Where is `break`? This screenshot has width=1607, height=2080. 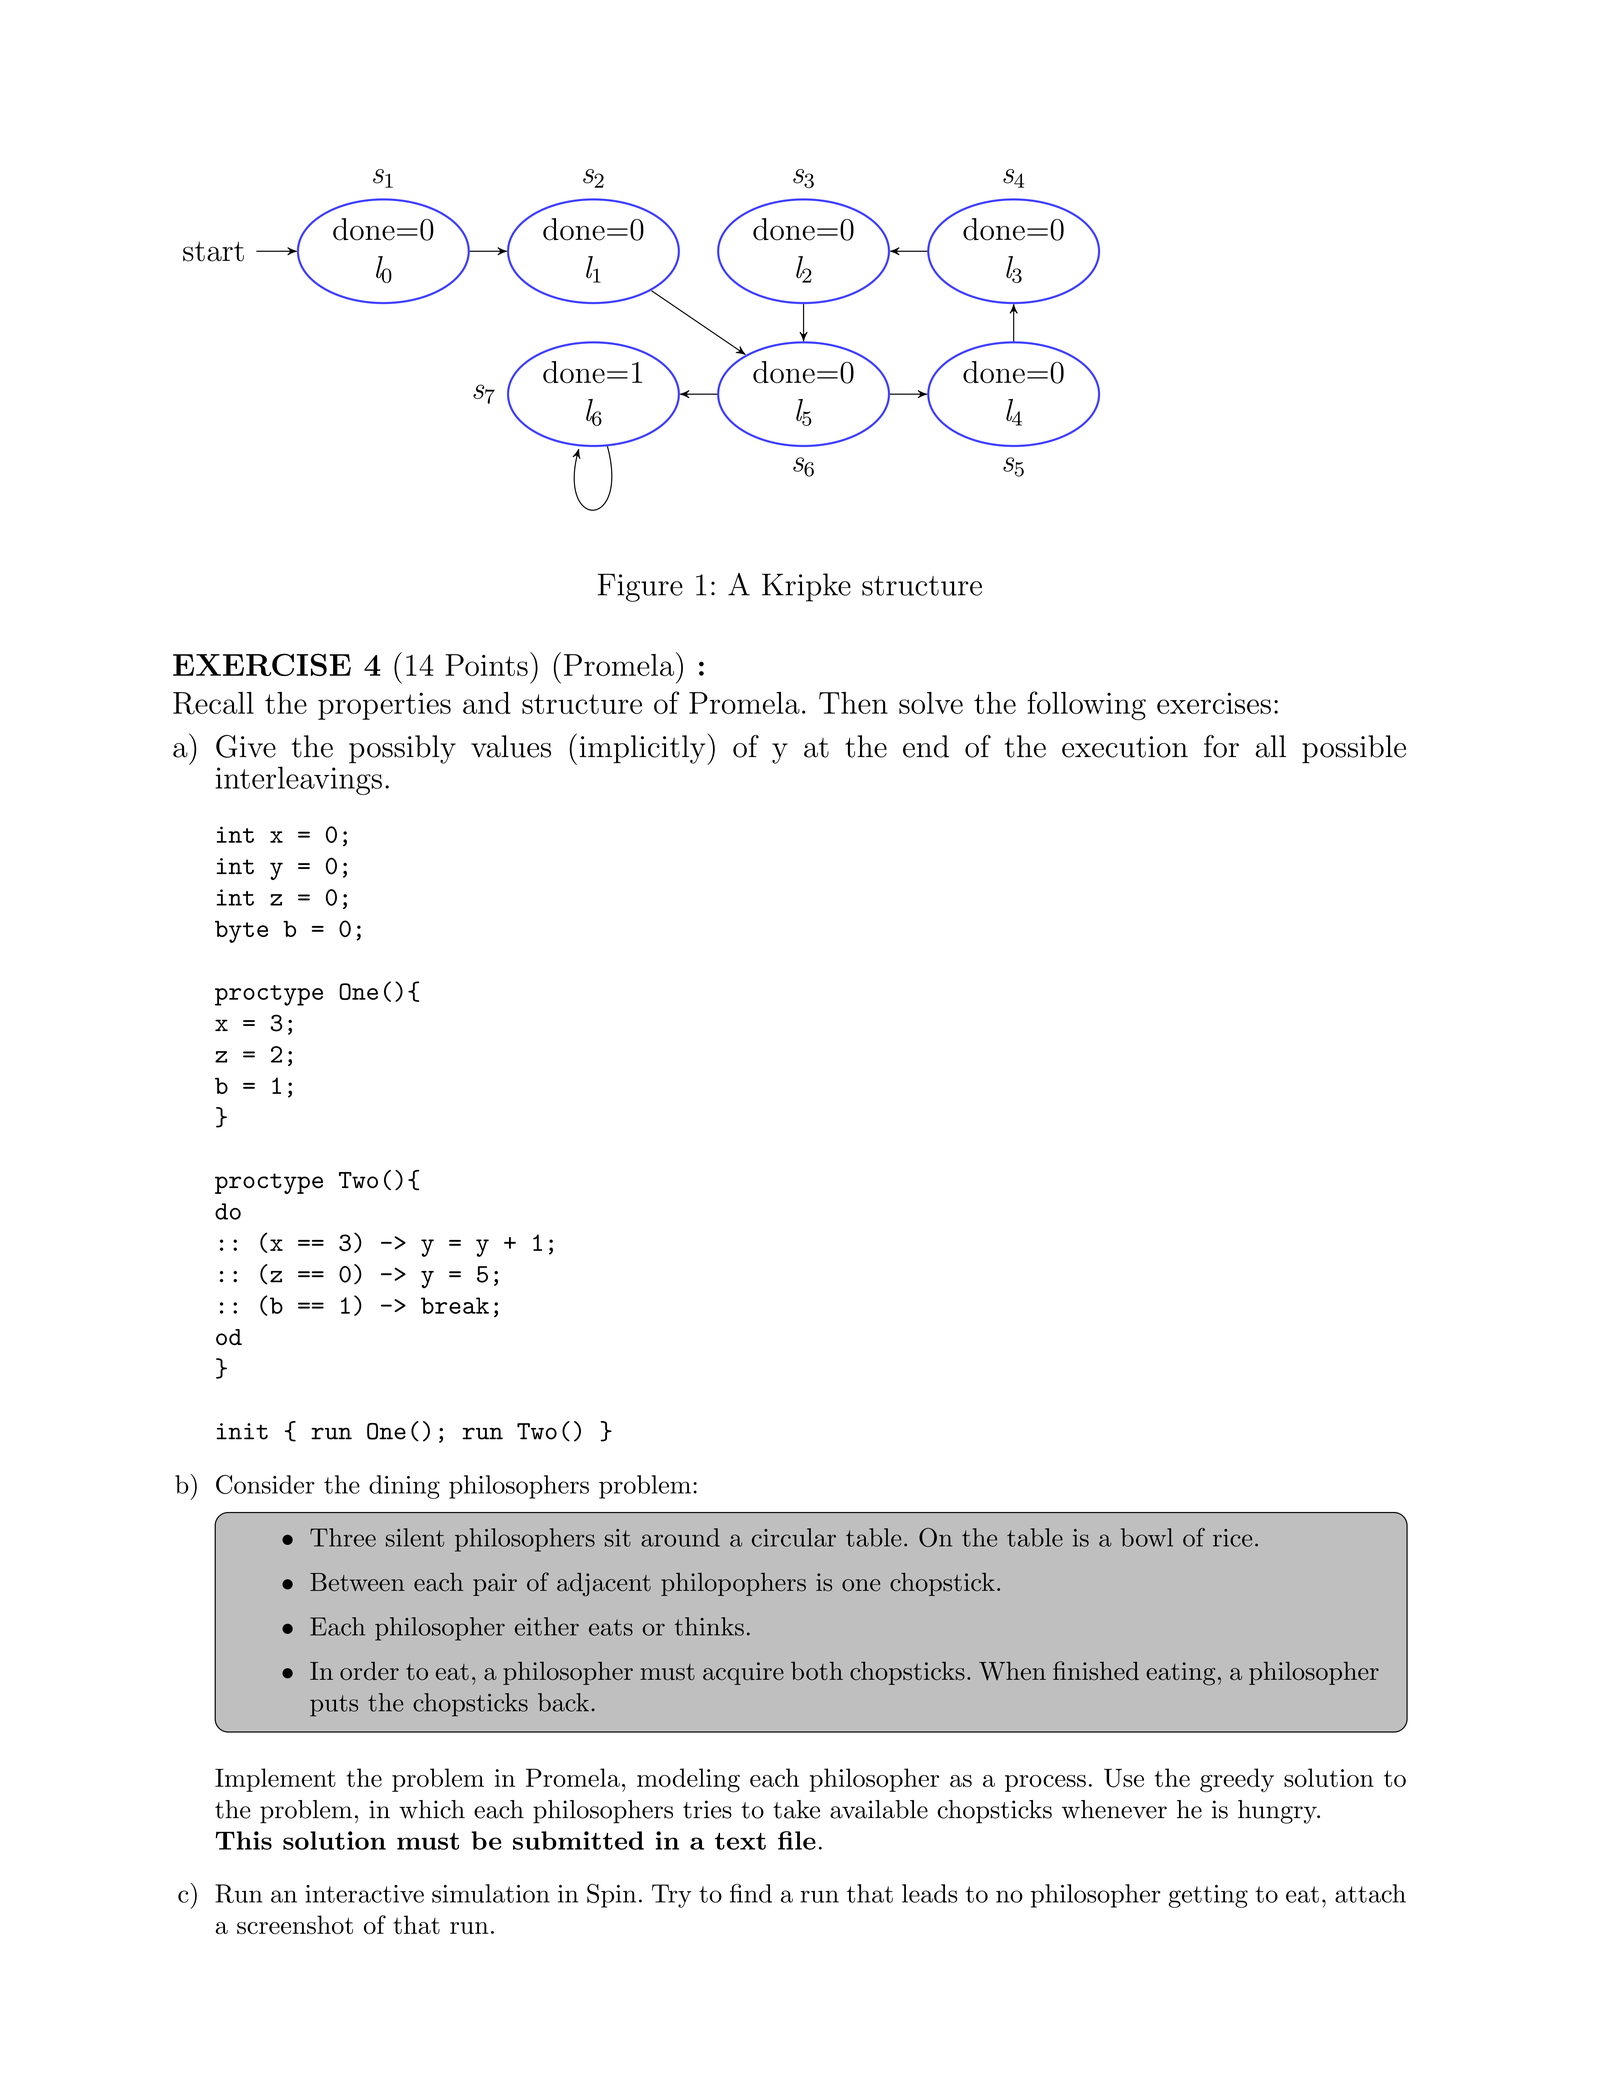 break is located at coordinates (455, 1305).
